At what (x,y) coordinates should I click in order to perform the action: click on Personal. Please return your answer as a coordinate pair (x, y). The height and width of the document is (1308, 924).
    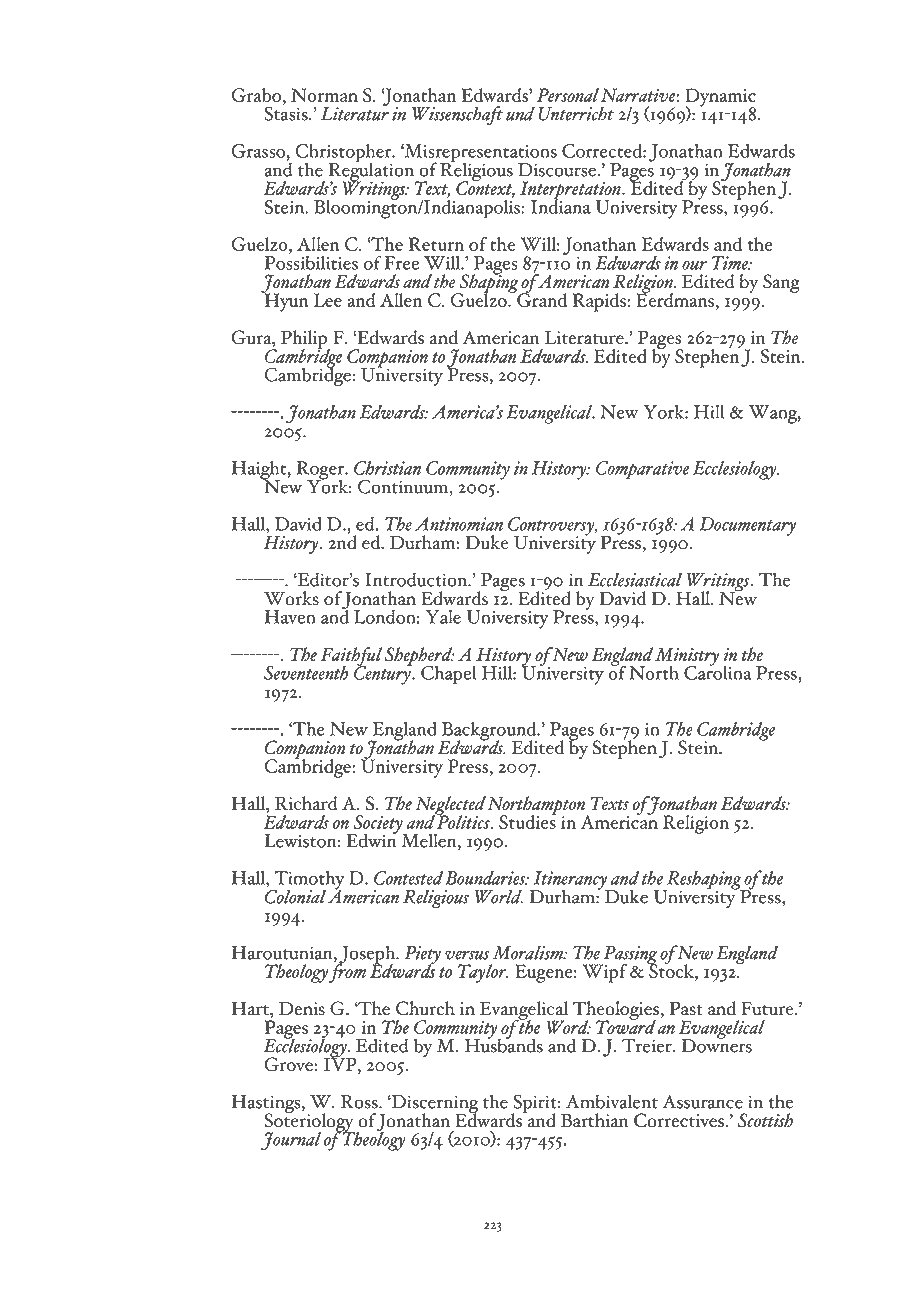
    Looking at the image, I should click on (568, 95).
